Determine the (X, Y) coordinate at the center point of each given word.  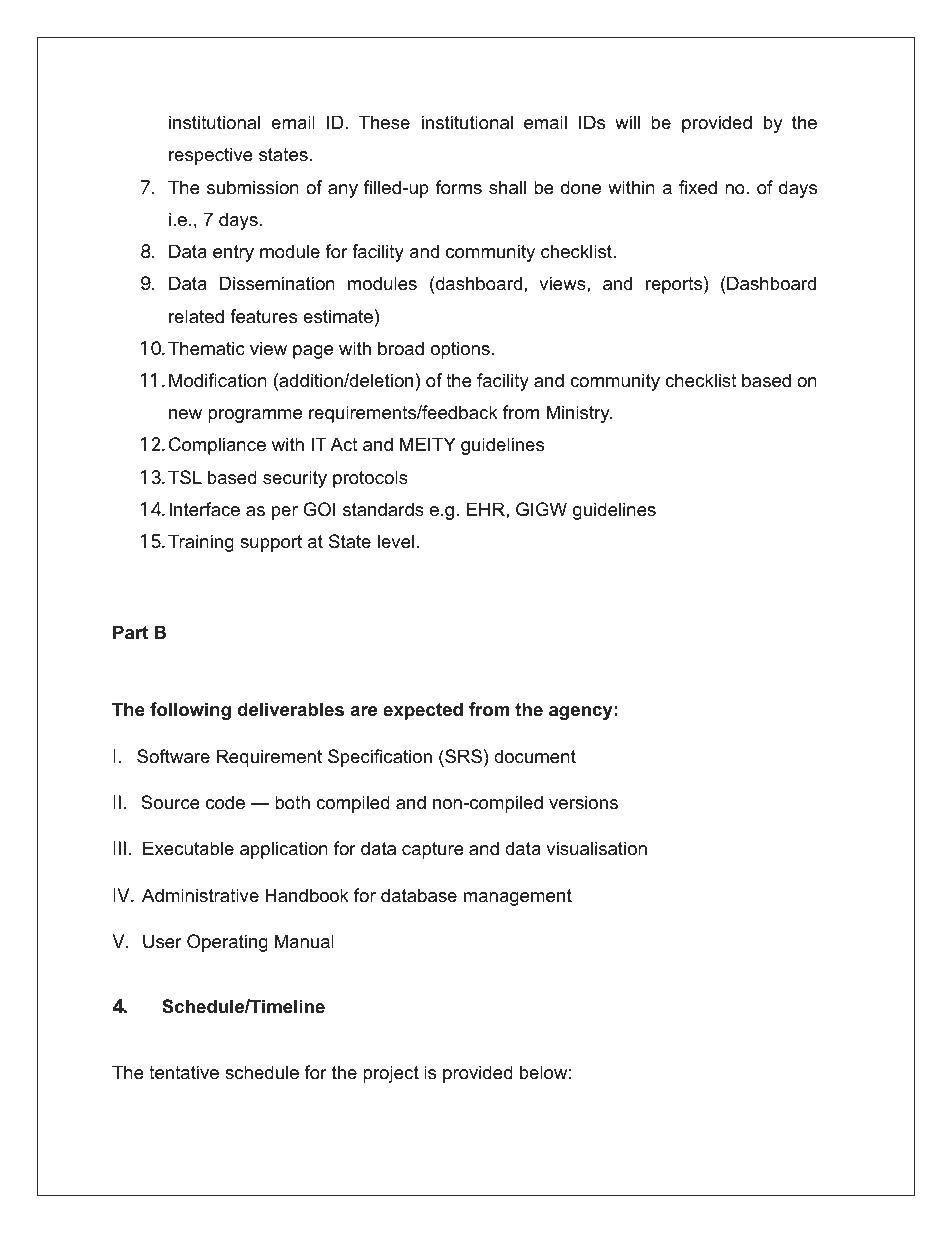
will (627, 122)
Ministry (579, 414)
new (185, 414)
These (384, 122)
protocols (370, 479)
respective (211, 156)
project (391, 1074)
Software (173, 756)
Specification (380, 758)
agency (581, 713)
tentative (184, 1072)
